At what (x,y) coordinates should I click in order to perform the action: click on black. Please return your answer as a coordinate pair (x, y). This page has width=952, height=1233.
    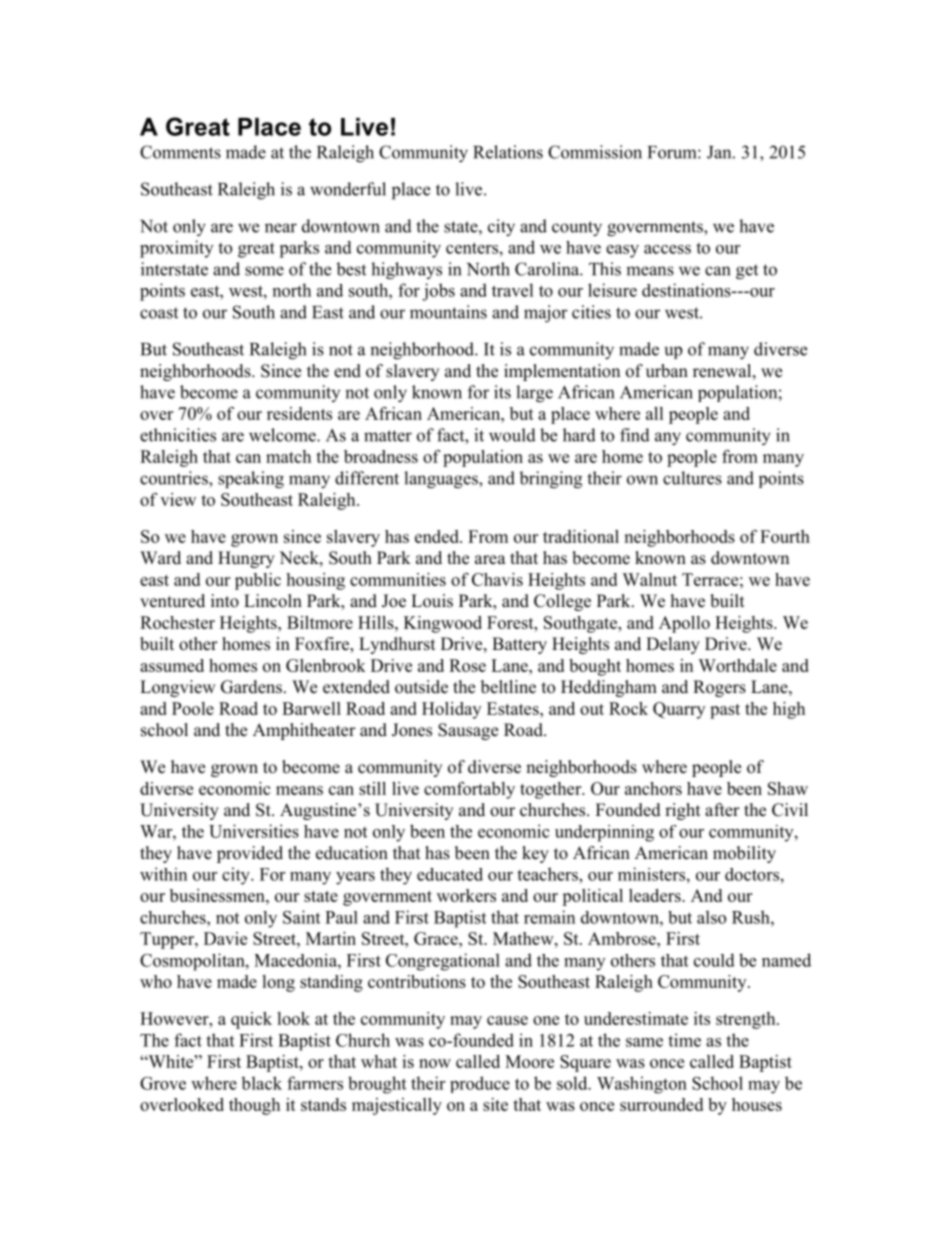
    Looking at the image, I should click on (261, 1083).
